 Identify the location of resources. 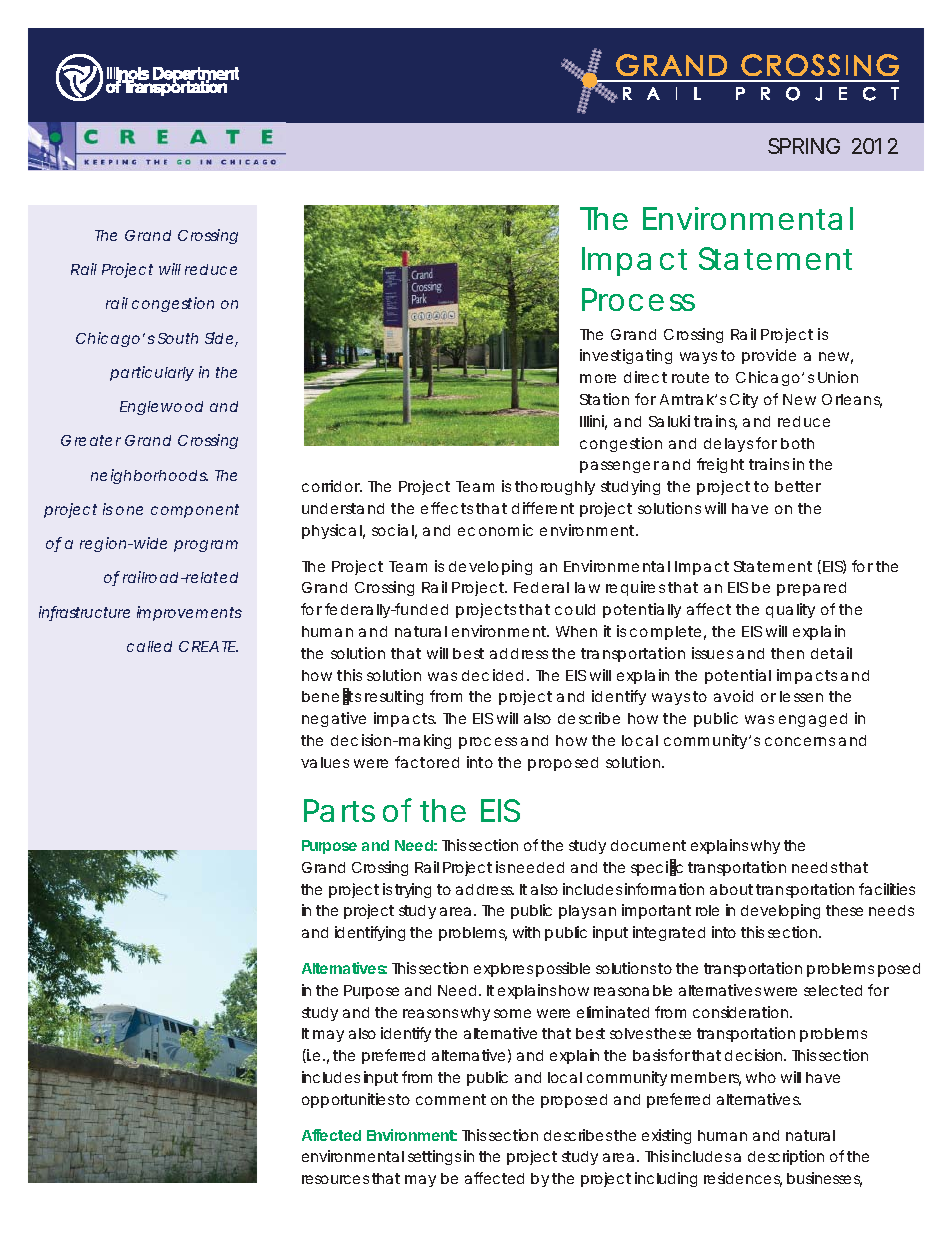
(335, 1179).
